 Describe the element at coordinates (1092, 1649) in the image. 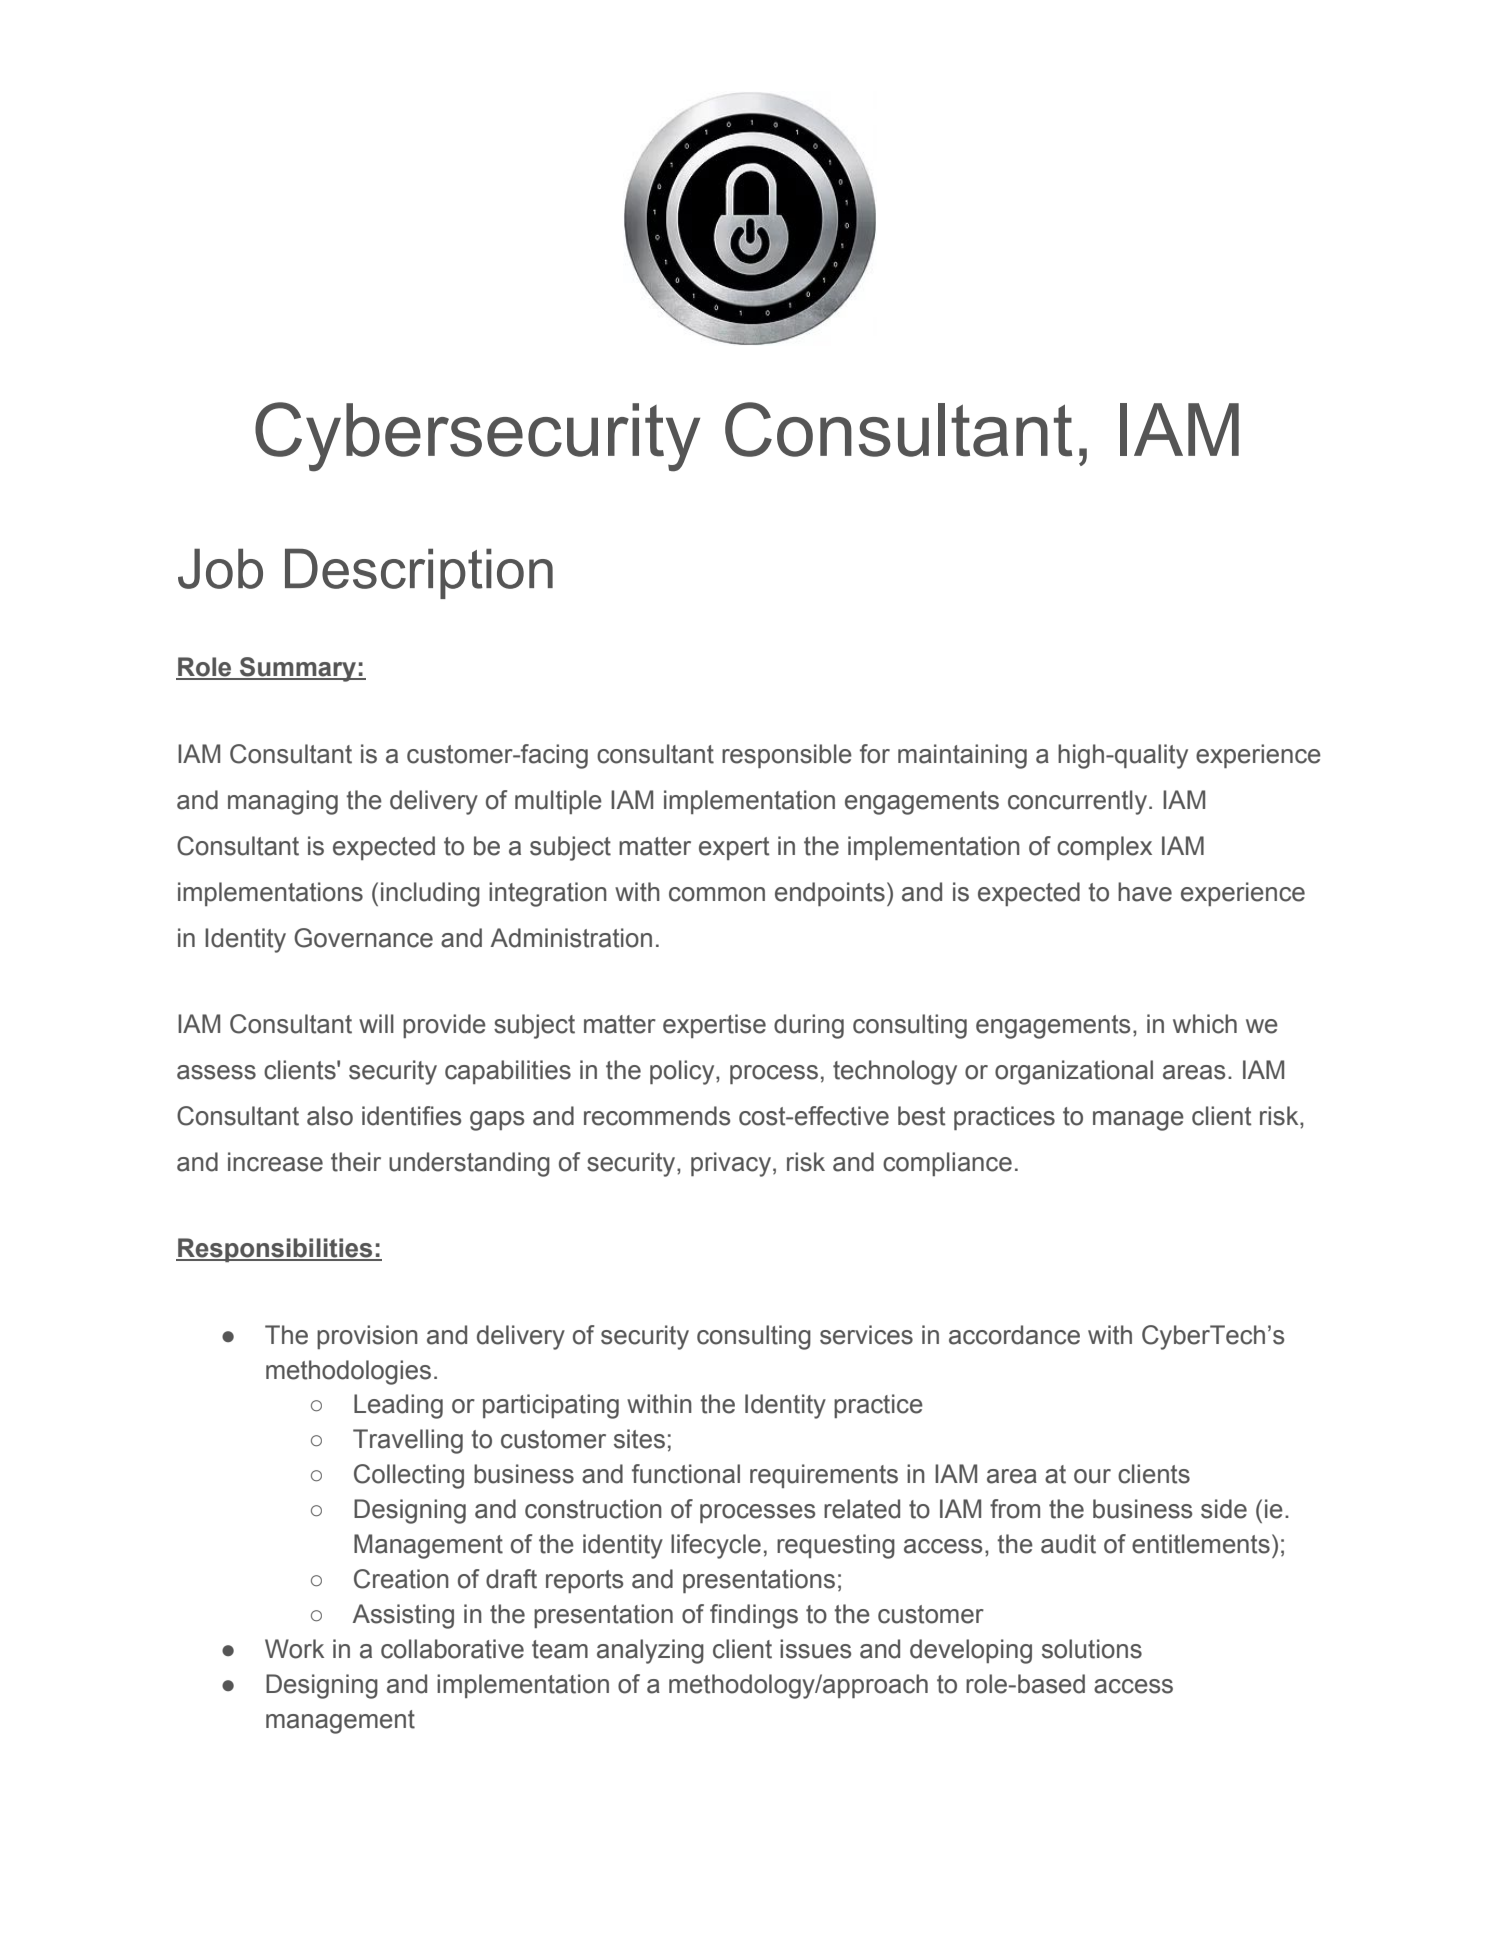

I see `solutions` at that location.
